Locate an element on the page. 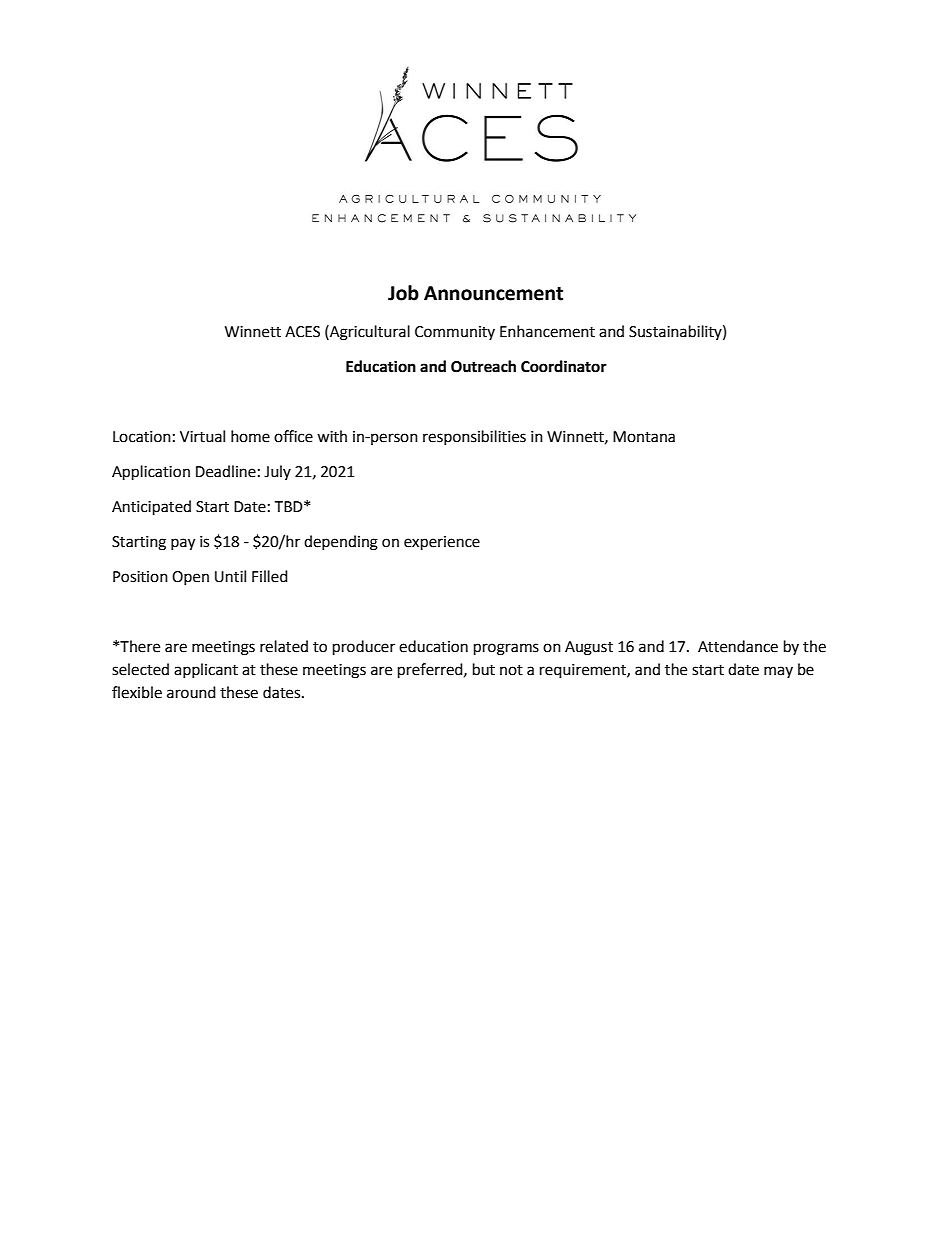 The height and width of the page is (1233, 952). Deadline is located at coordinates (226, 471).
